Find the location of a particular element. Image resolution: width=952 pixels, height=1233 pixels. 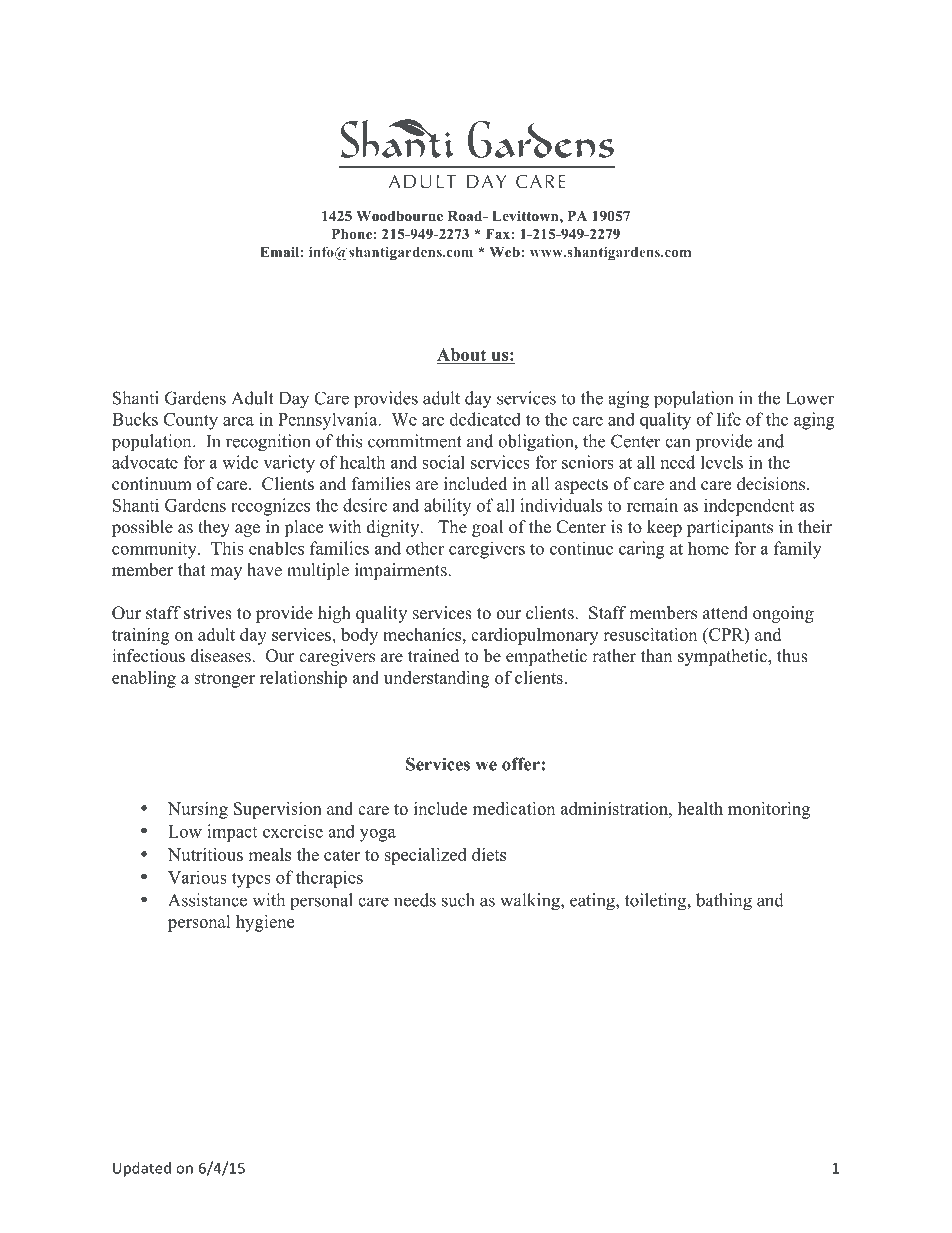

such is located at coordinates (458, 900).
